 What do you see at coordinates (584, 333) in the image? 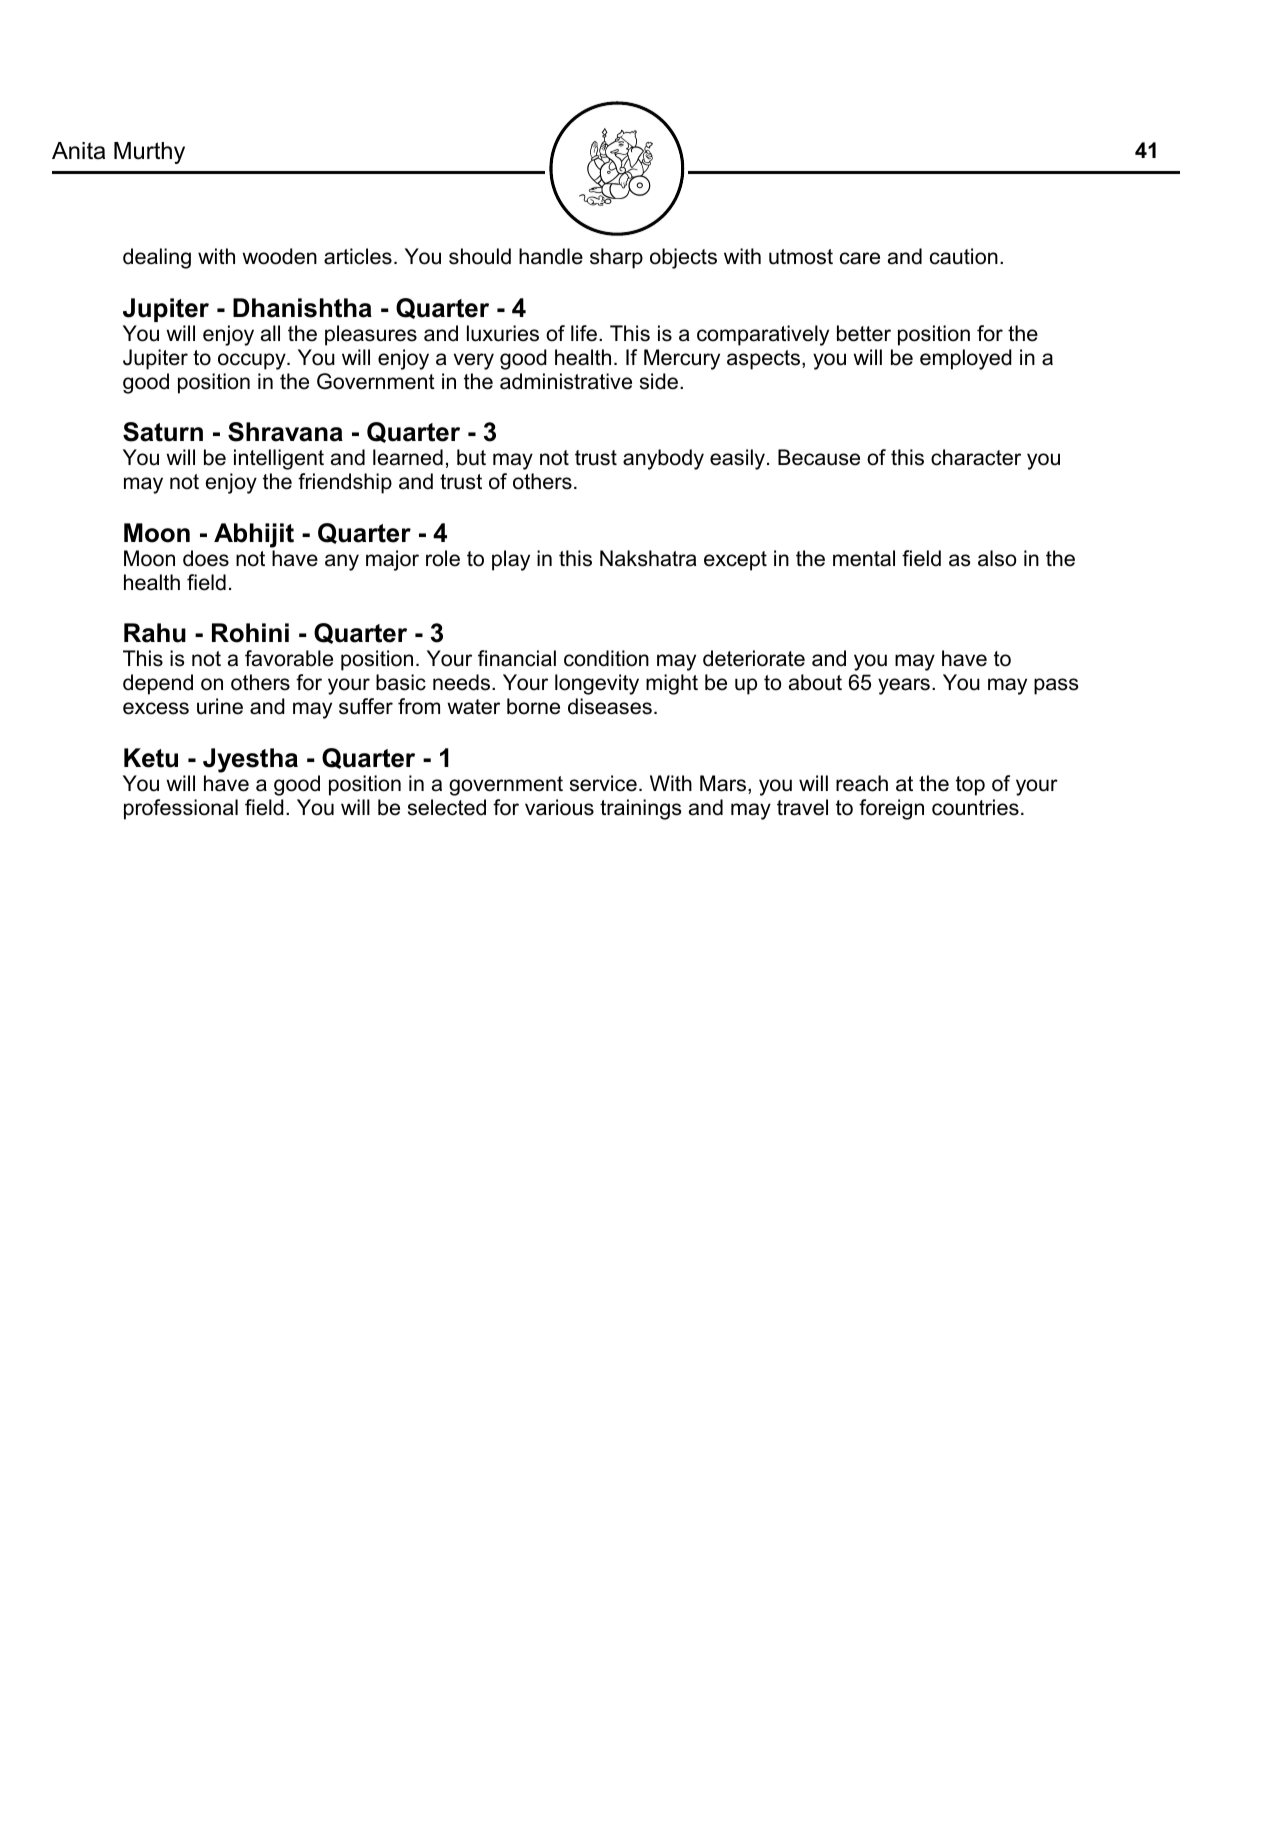
I see `life` at bounding box center [584, 333].
